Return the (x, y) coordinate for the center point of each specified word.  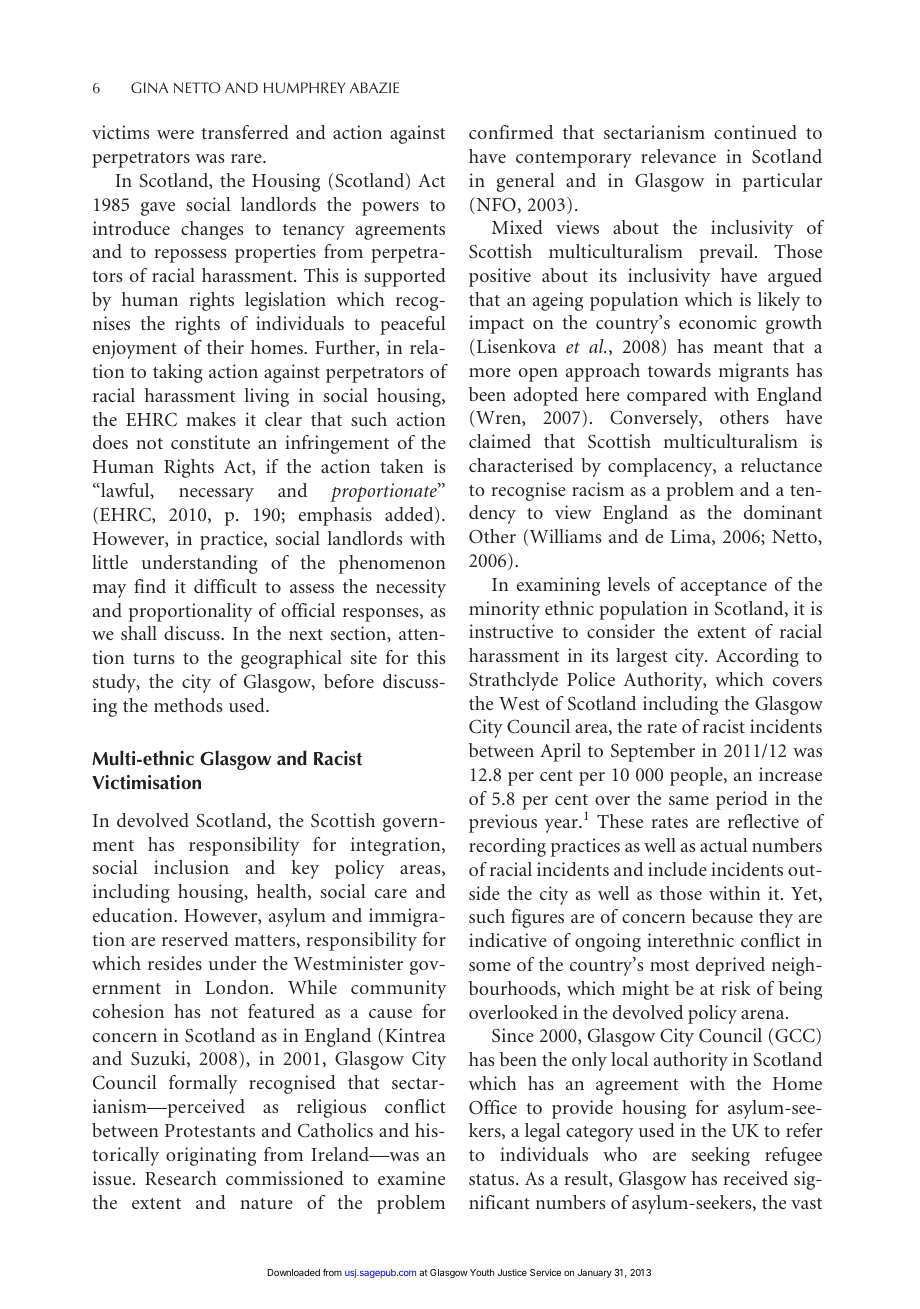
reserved (195, 939)
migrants (754, 372)
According (757, 657)
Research (181, 1178)
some (490, 966)
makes (211, 419)
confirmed (511, 132)
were (175, 134)
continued (755, 132)
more (490, 372)
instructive (511, 631)
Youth (482, 1272)
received (755, 1178)
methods (188, 705)
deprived (730, 966)
